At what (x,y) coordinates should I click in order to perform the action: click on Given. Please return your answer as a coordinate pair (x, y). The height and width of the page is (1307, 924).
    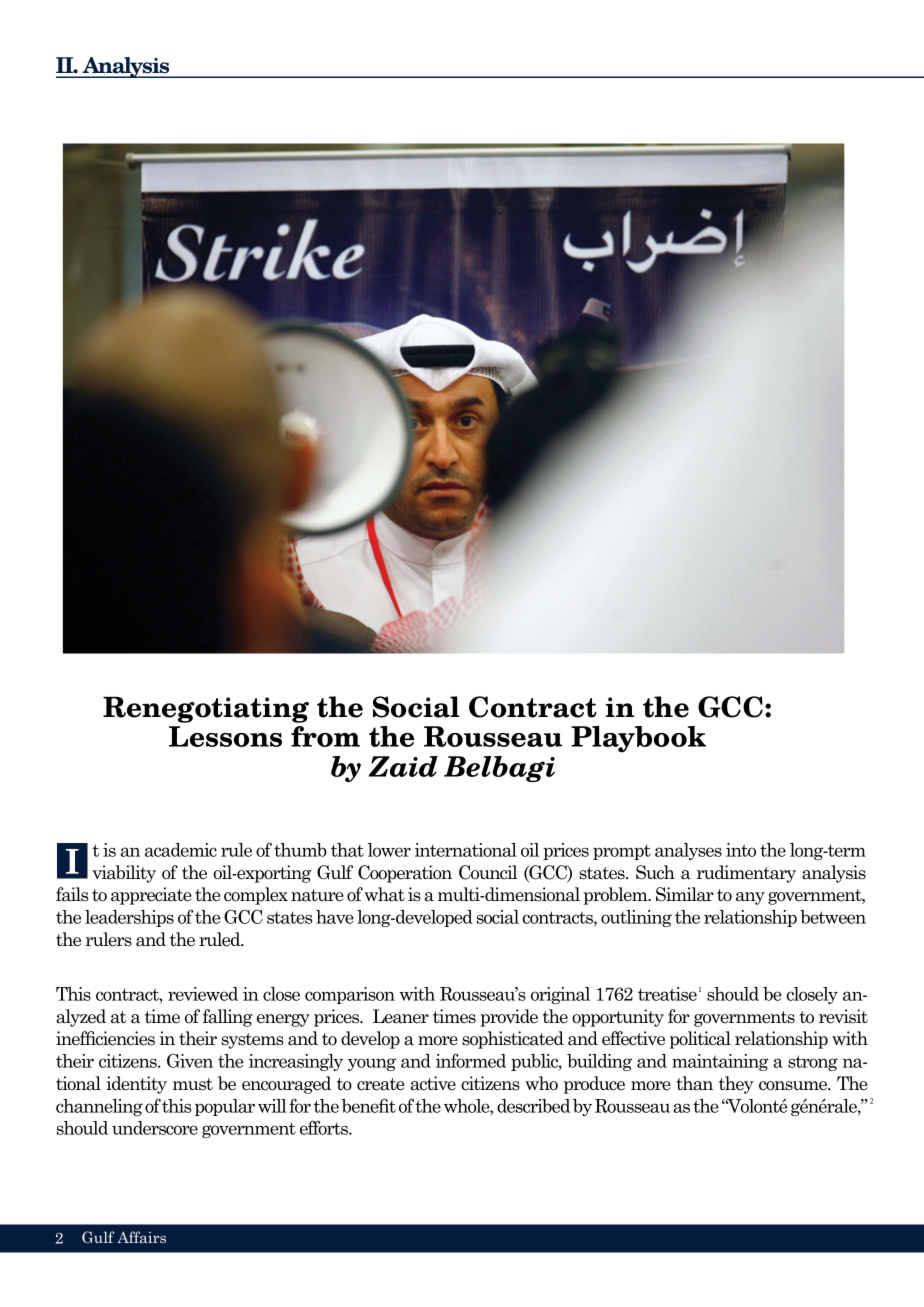
    Looking at the image, I should click on (190, 1060).
